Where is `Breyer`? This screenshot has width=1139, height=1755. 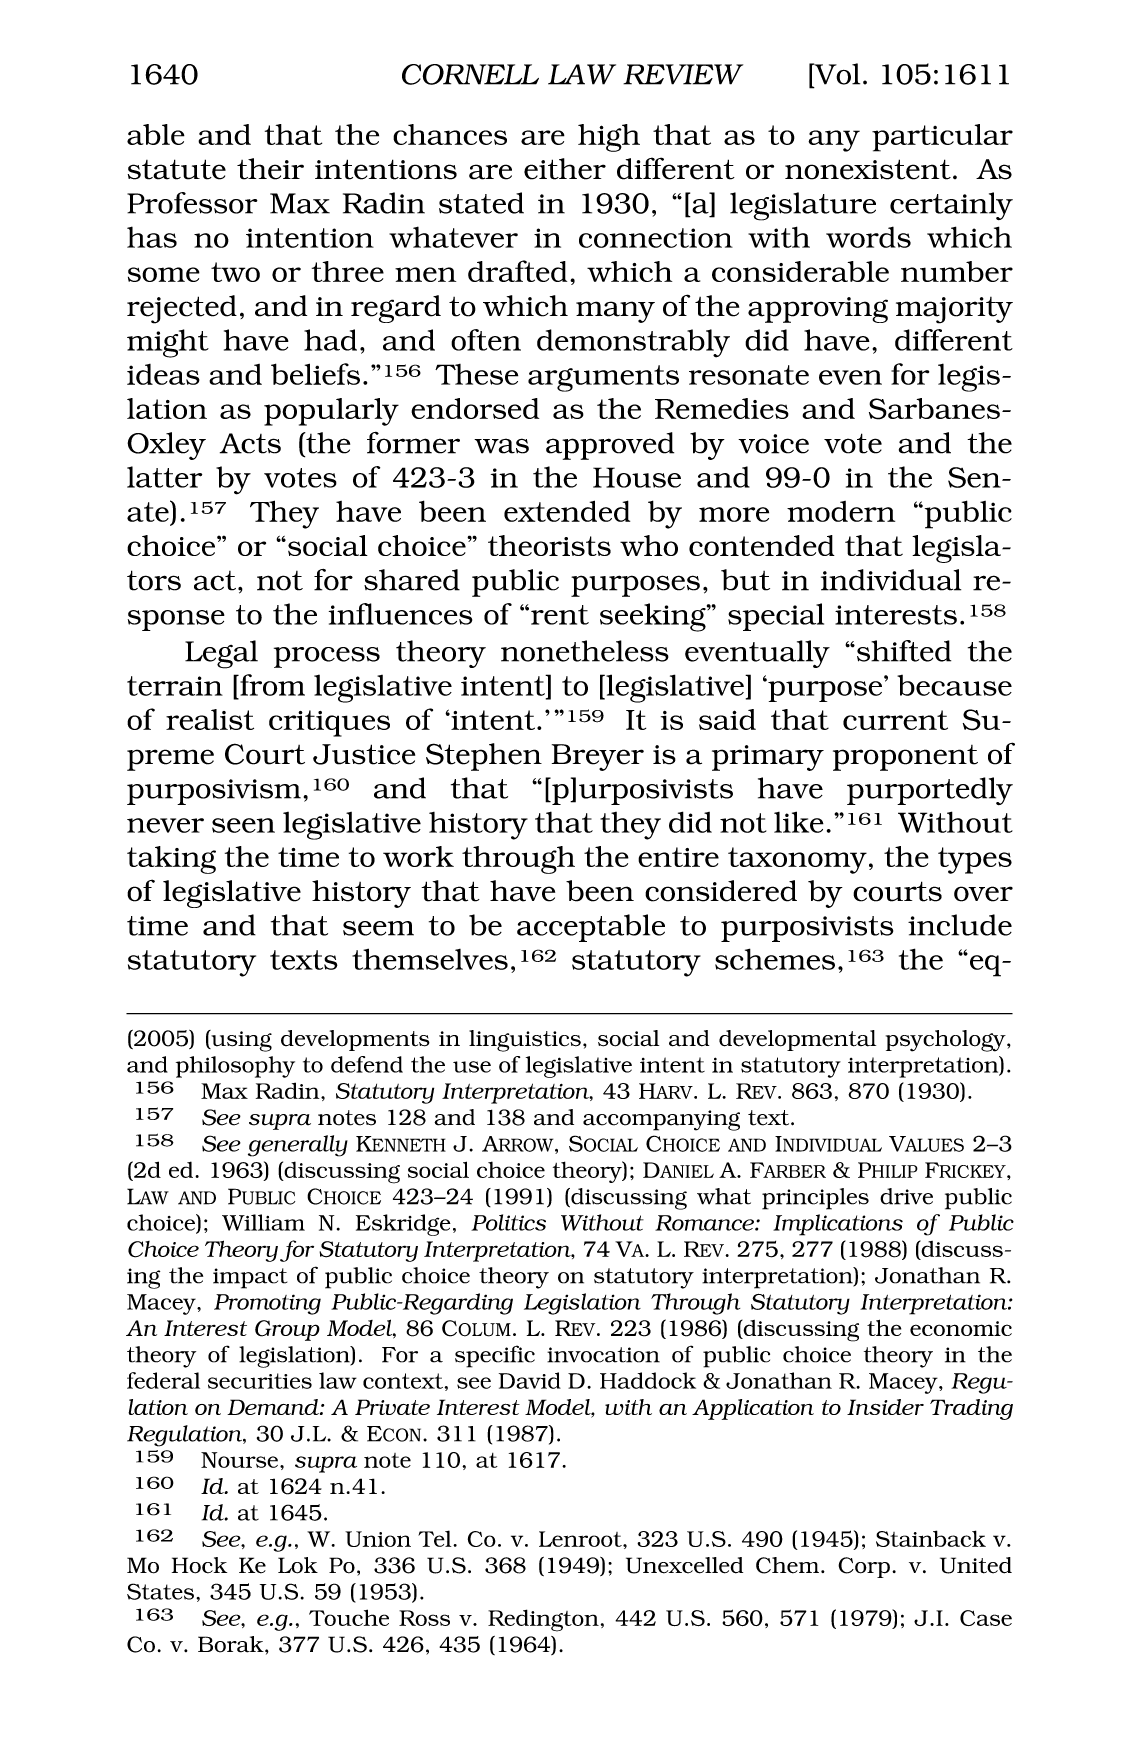 Breyer is located at coordinates (598, 757).
